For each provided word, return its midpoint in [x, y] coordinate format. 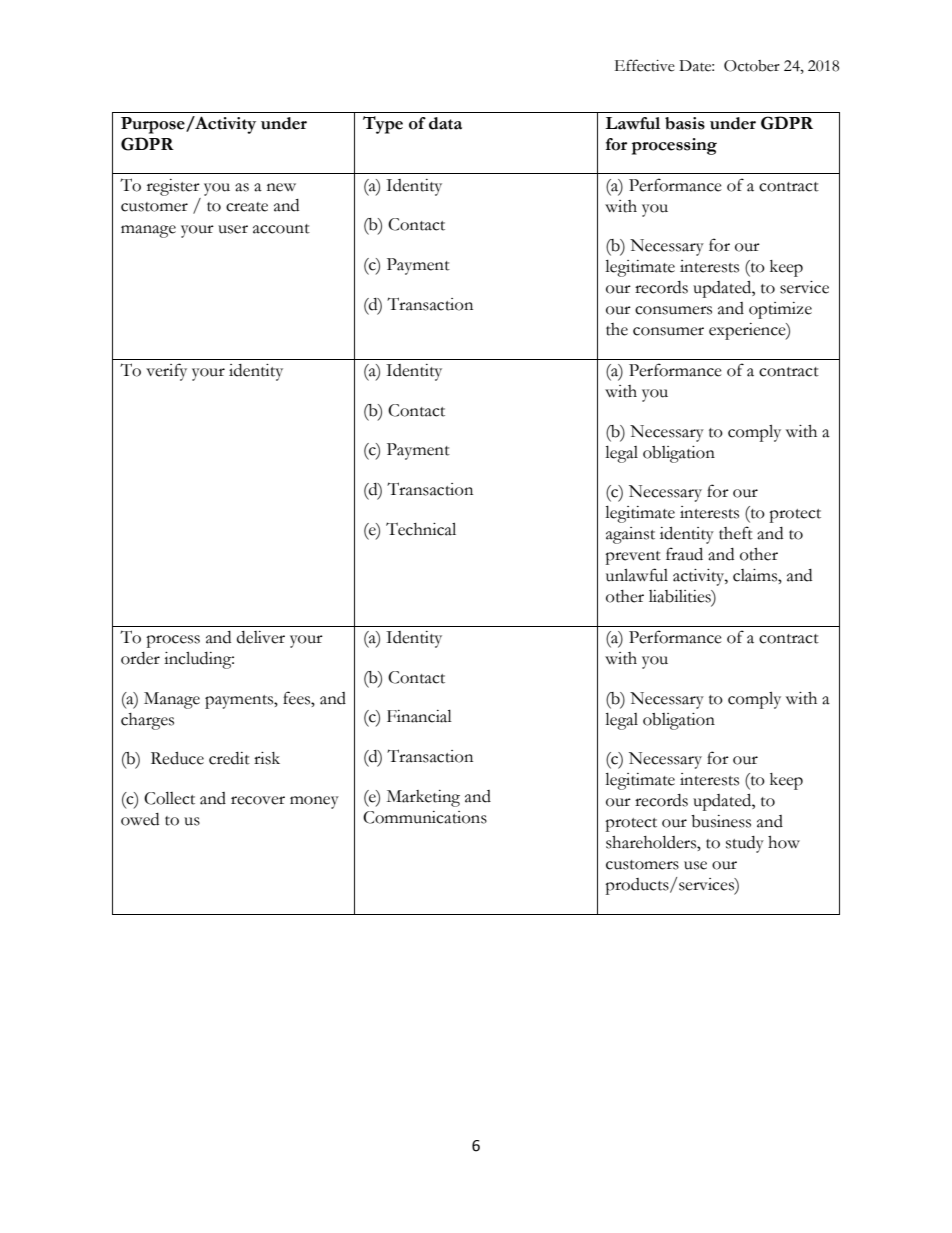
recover [258, 800]
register [173, 187]
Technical [421, 529]
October [752, 66]
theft [736, 533]
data [445, 123]
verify [166, 372]
